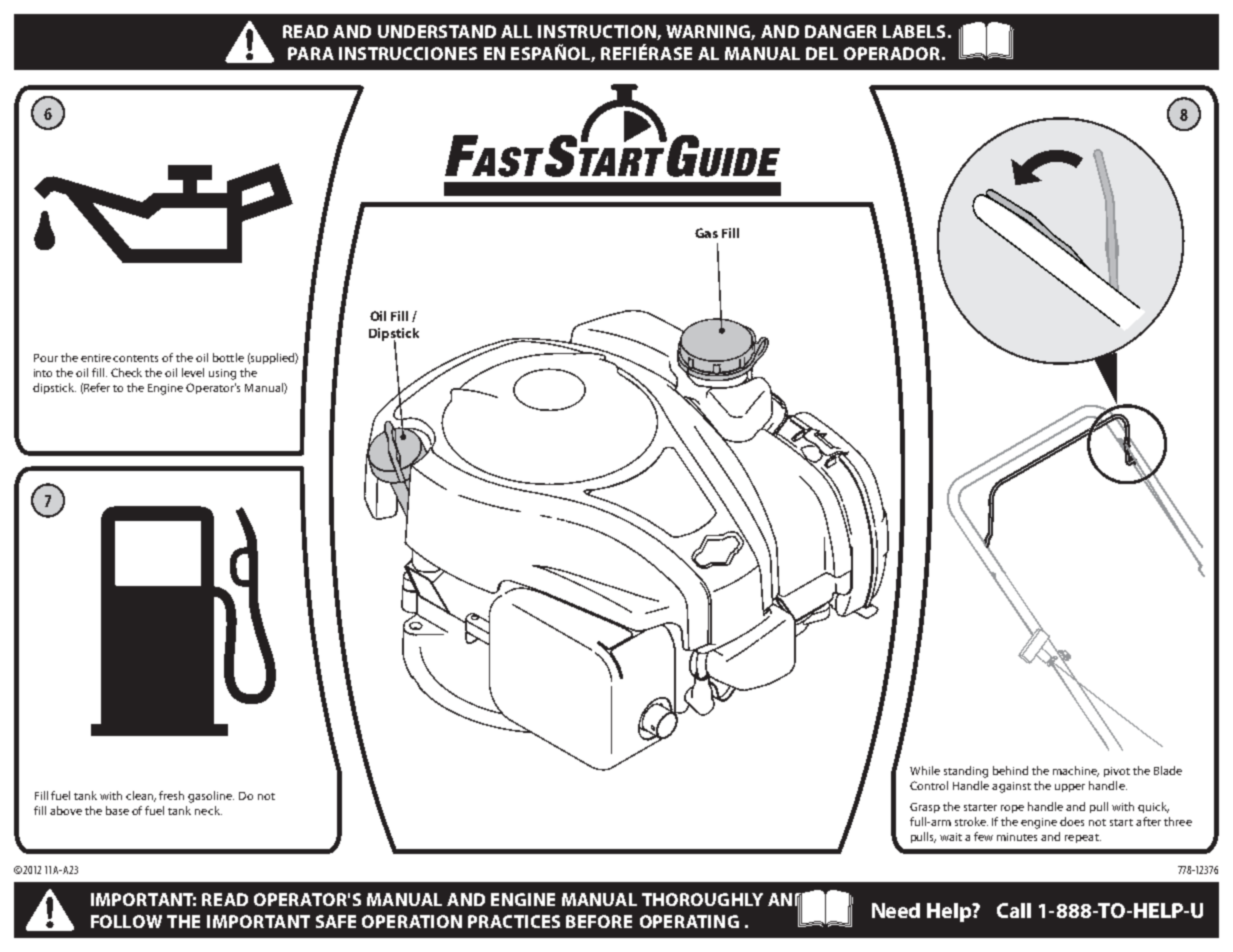  I want to click on INSTRUCTION, so click(598, 32).
